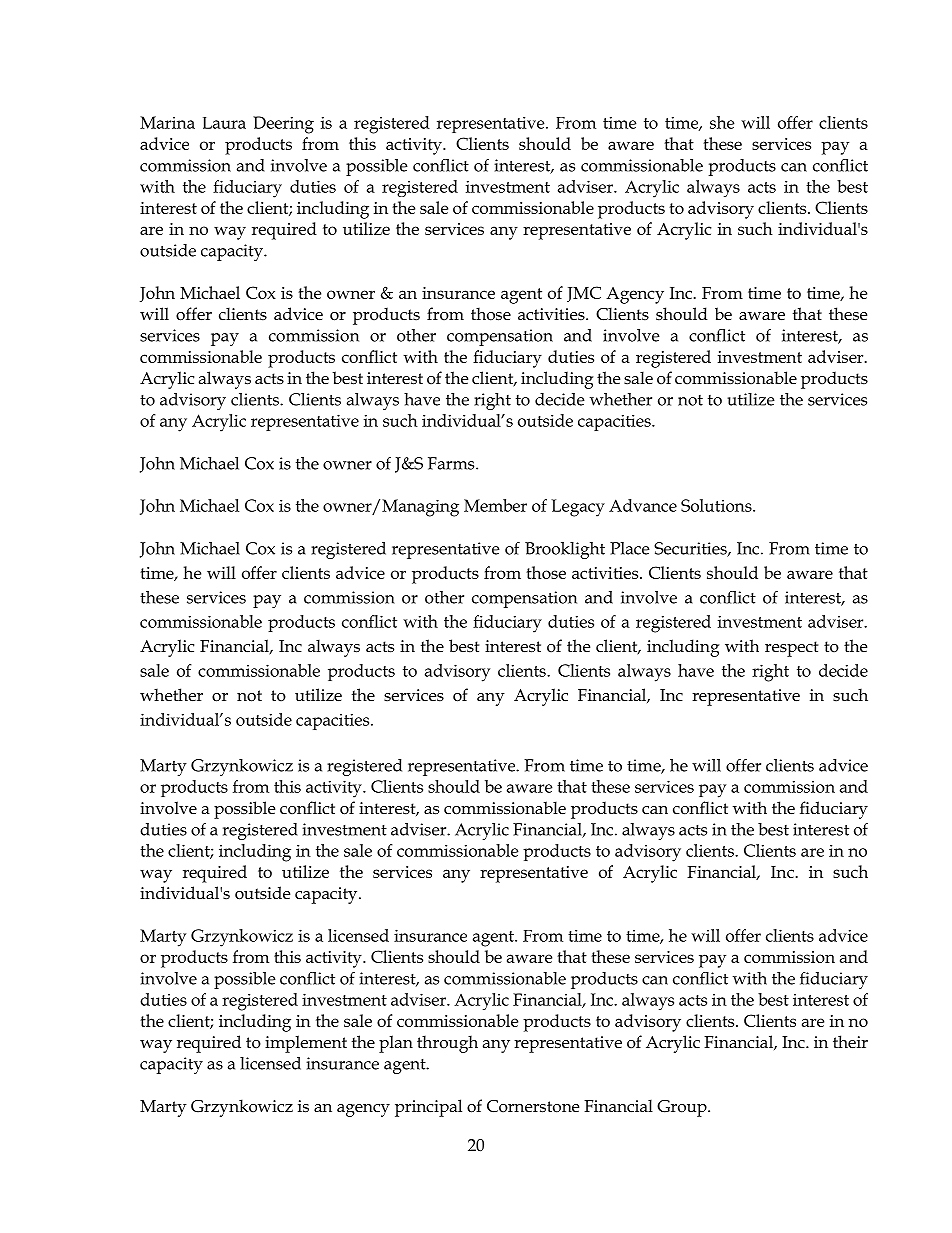 This screenshot has width=952, height=1233. Describe the element at coordinates (722, 122) in the screenshot. I see `she` at that location.
